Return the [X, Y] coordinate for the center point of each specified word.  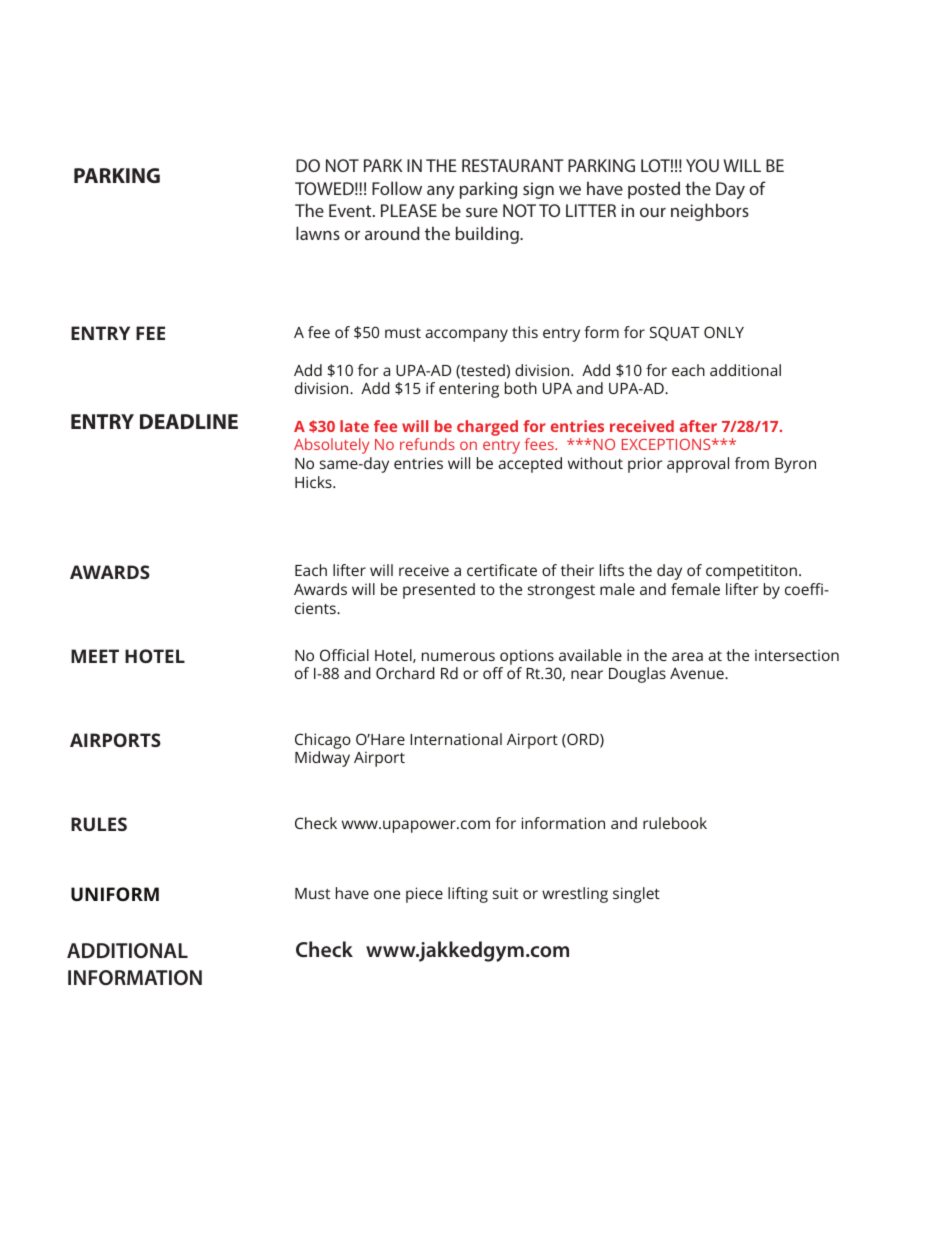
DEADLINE [189, 421]
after [698, 426]
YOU [702, 165]
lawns [318, 233]
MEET [95, 656]
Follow [397, 188]
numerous [458, 656]
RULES [99, 824]
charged [487, 428]
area [687, 656]
